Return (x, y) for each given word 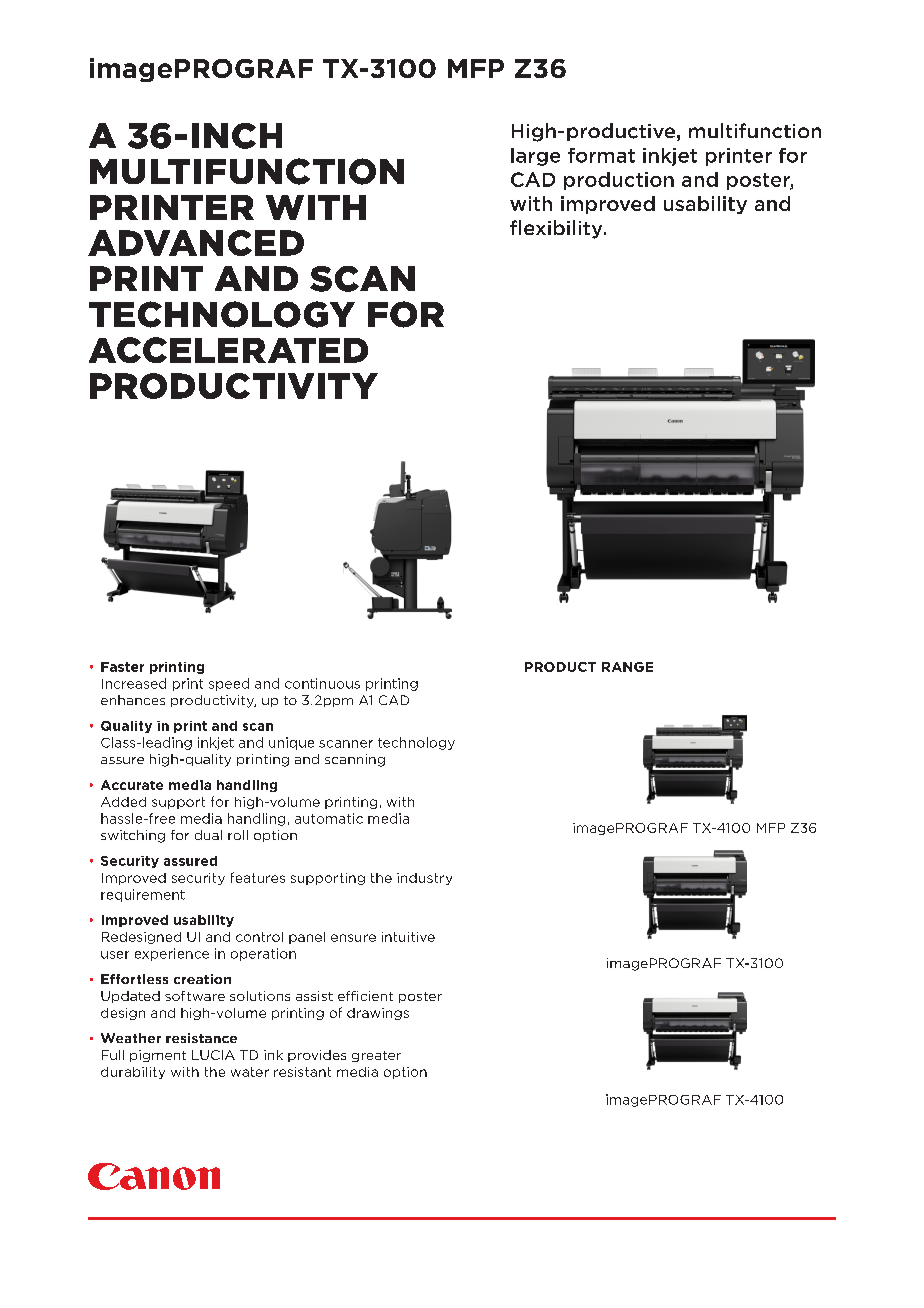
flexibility (557, 229)
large (535, 157)
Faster (122, 667)
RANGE (627, 667)
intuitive (408, 937)
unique (291, 743)
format (601, 155)
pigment (158, 1056)
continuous (322, 683)
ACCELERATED (228, 350)
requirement (143, 895)
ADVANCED (196, 243)
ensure (353, 938)
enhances (133, 700)
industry (424, 879)
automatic (329, 818)
